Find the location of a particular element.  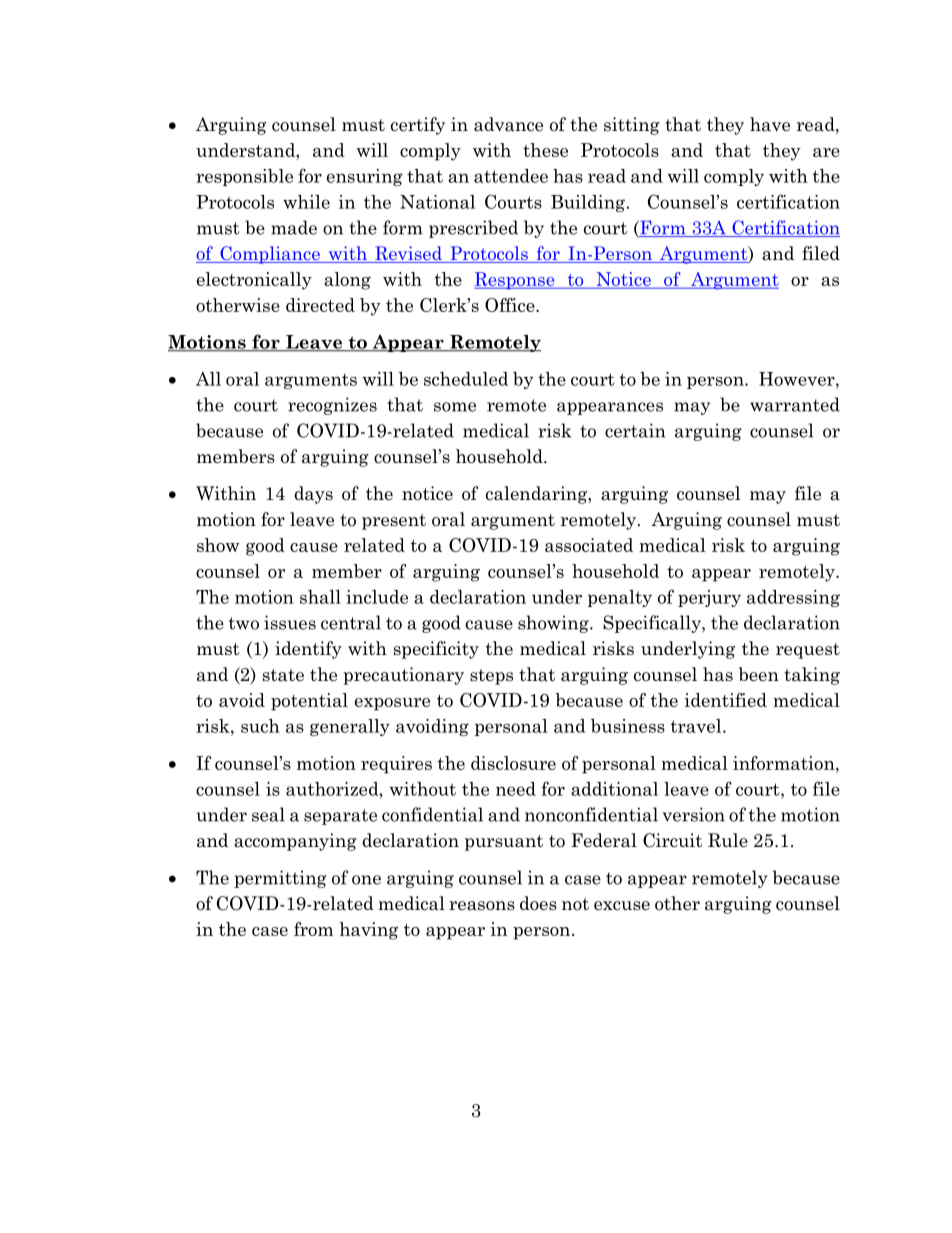

days is located at coordinates (313, 495).
